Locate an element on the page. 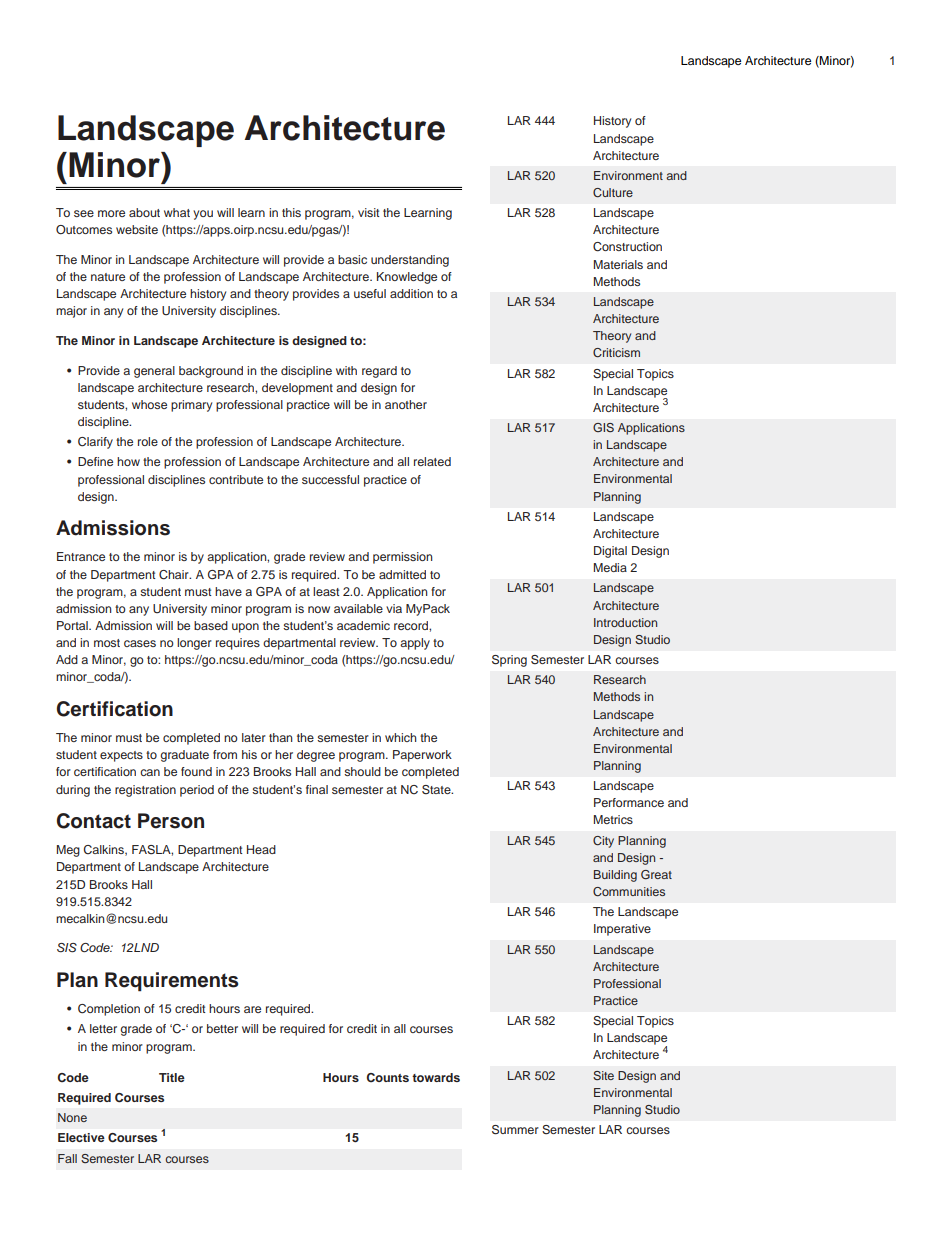 This image has width=952, height=1233. visit is located at coordinates (369, 212).
